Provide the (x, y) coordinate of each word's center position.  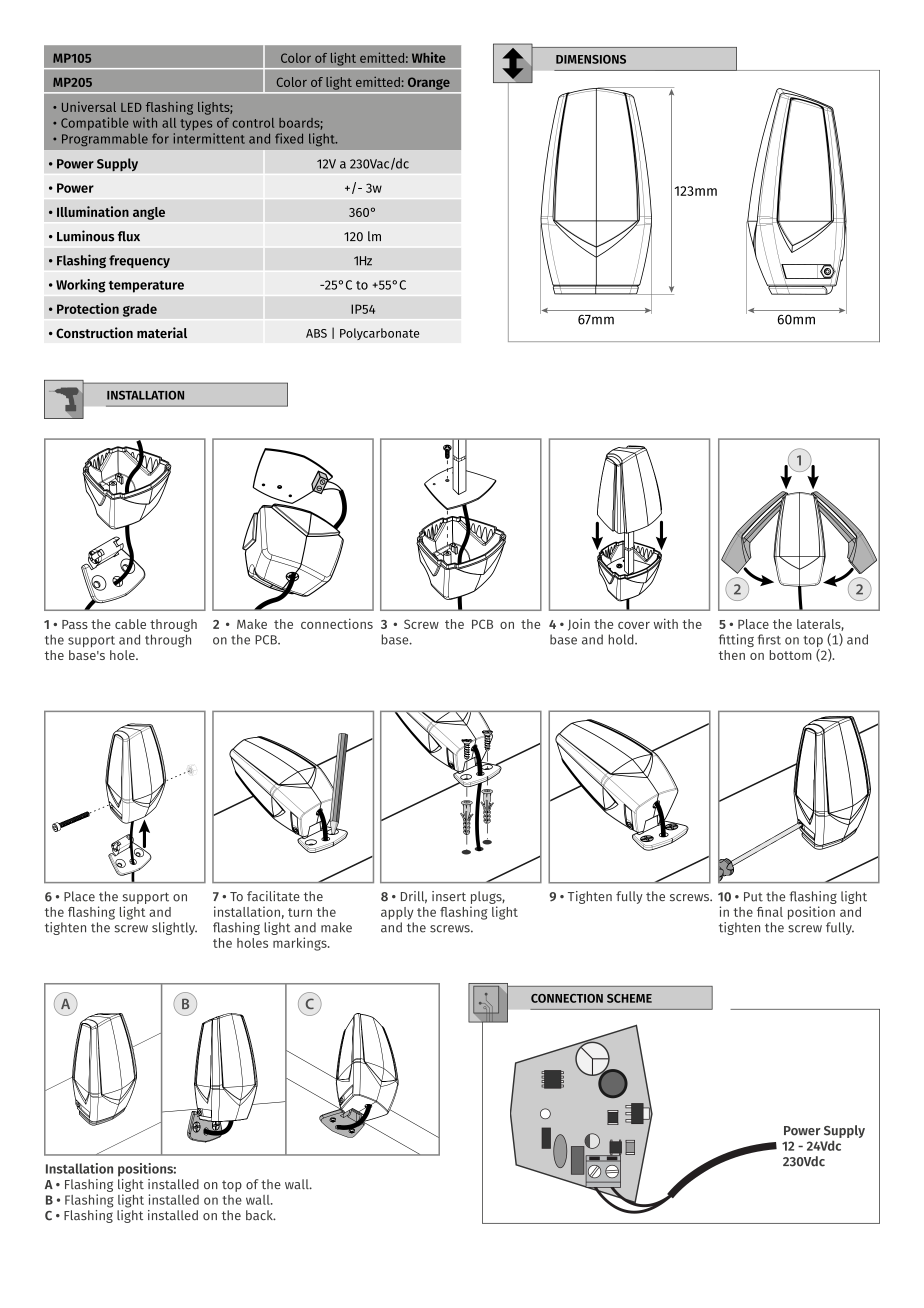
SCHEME (629, 998)
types (196, 125)
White (428, 57)
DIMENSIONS (591, 59)
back (260, 1215)
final (770, 912)
